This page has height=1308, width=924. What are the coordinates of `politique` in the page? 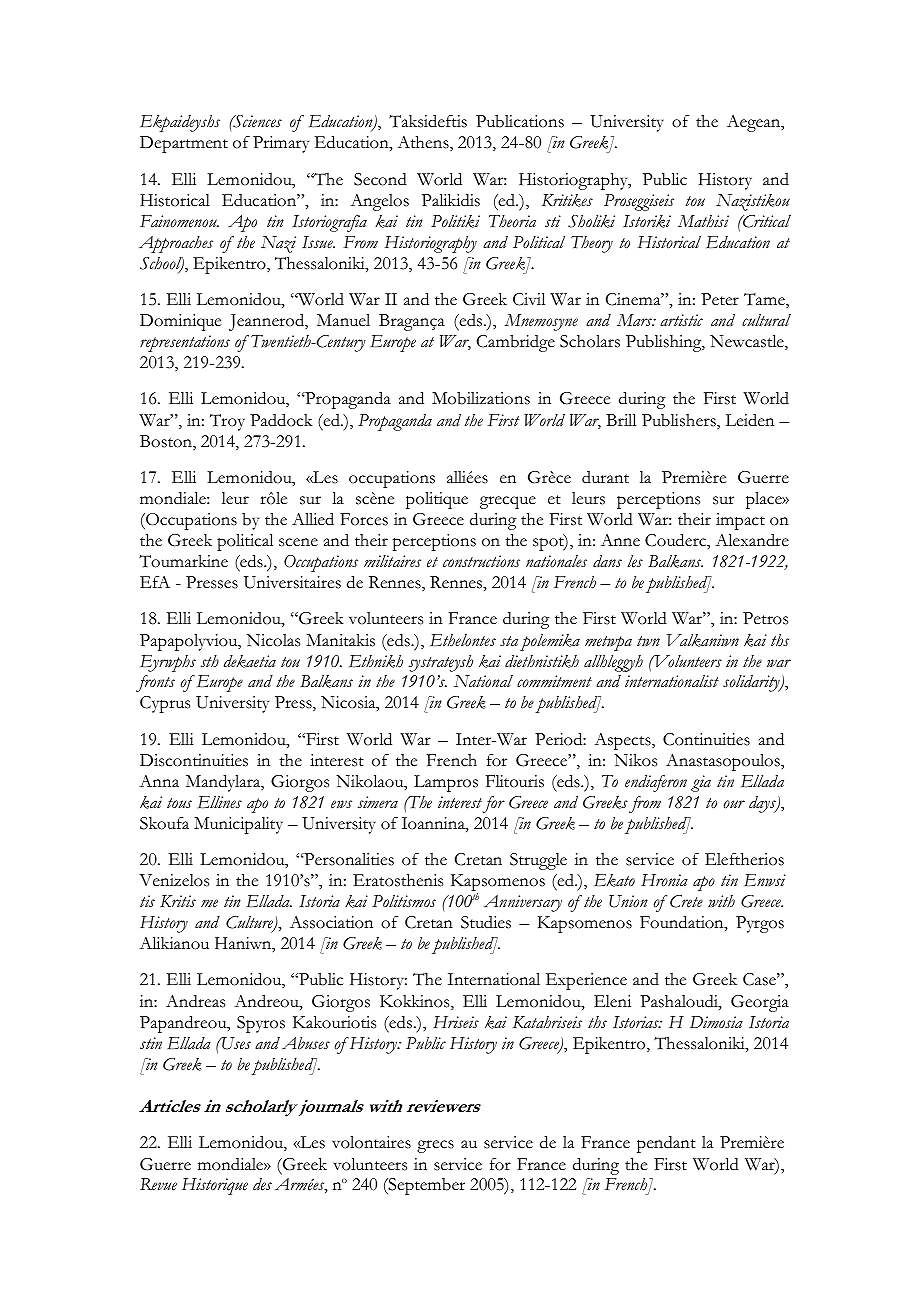 It's located at (437, 500).
